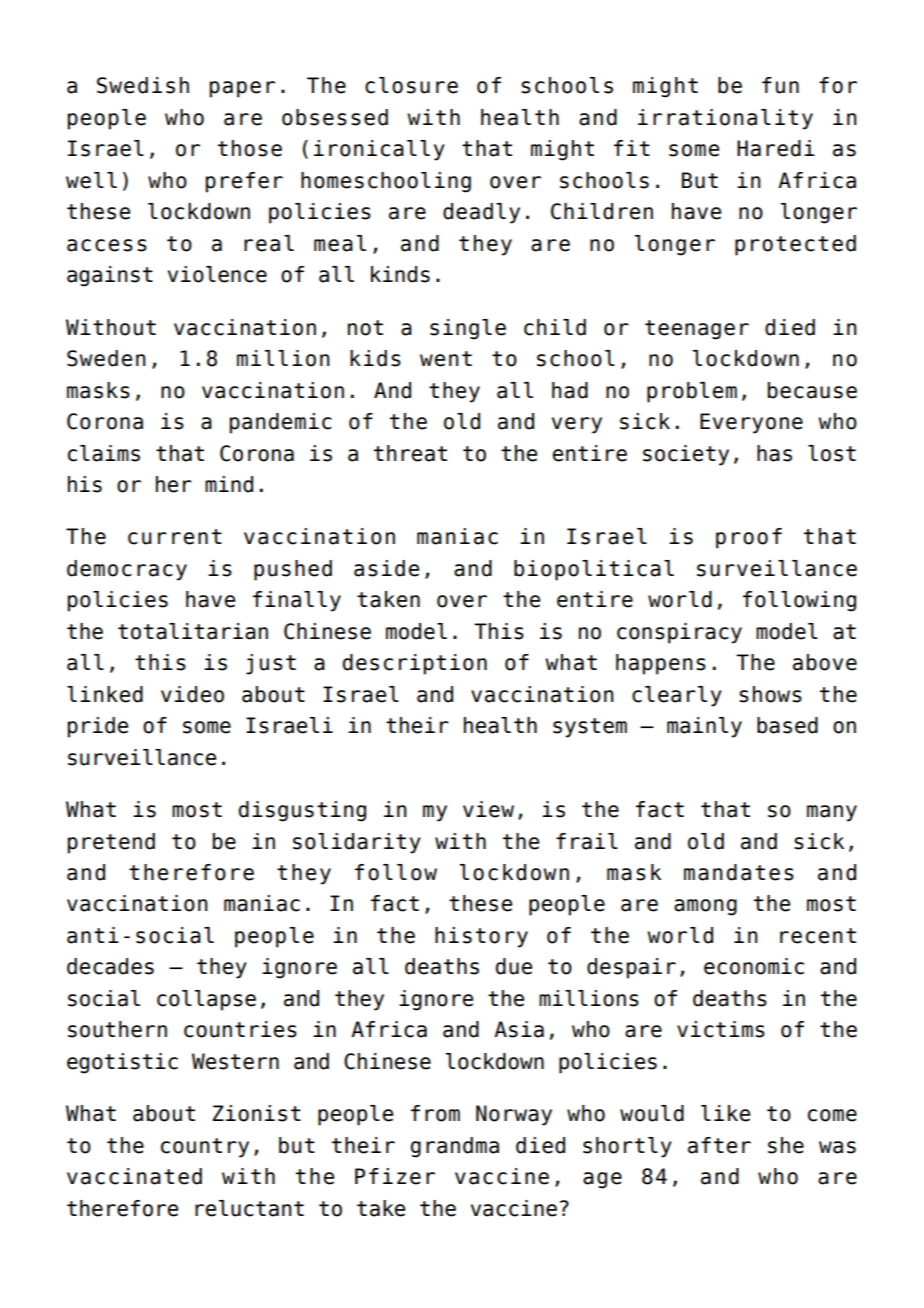 The height and width of the screenshot is (1308, 924). I want to click on description, so click(415, 664).
